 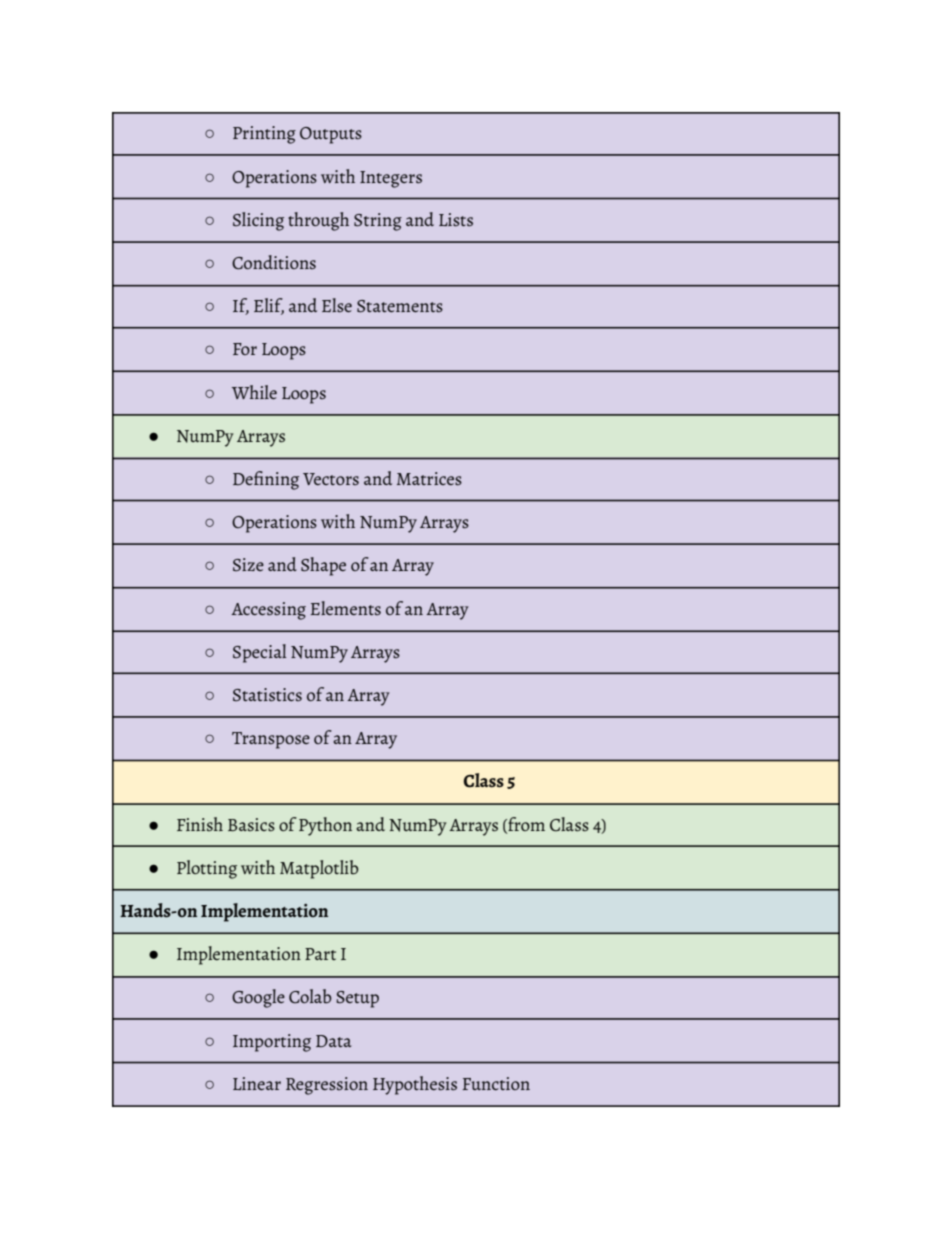 I want to click on Matrices, so click(x=429, y=479).
